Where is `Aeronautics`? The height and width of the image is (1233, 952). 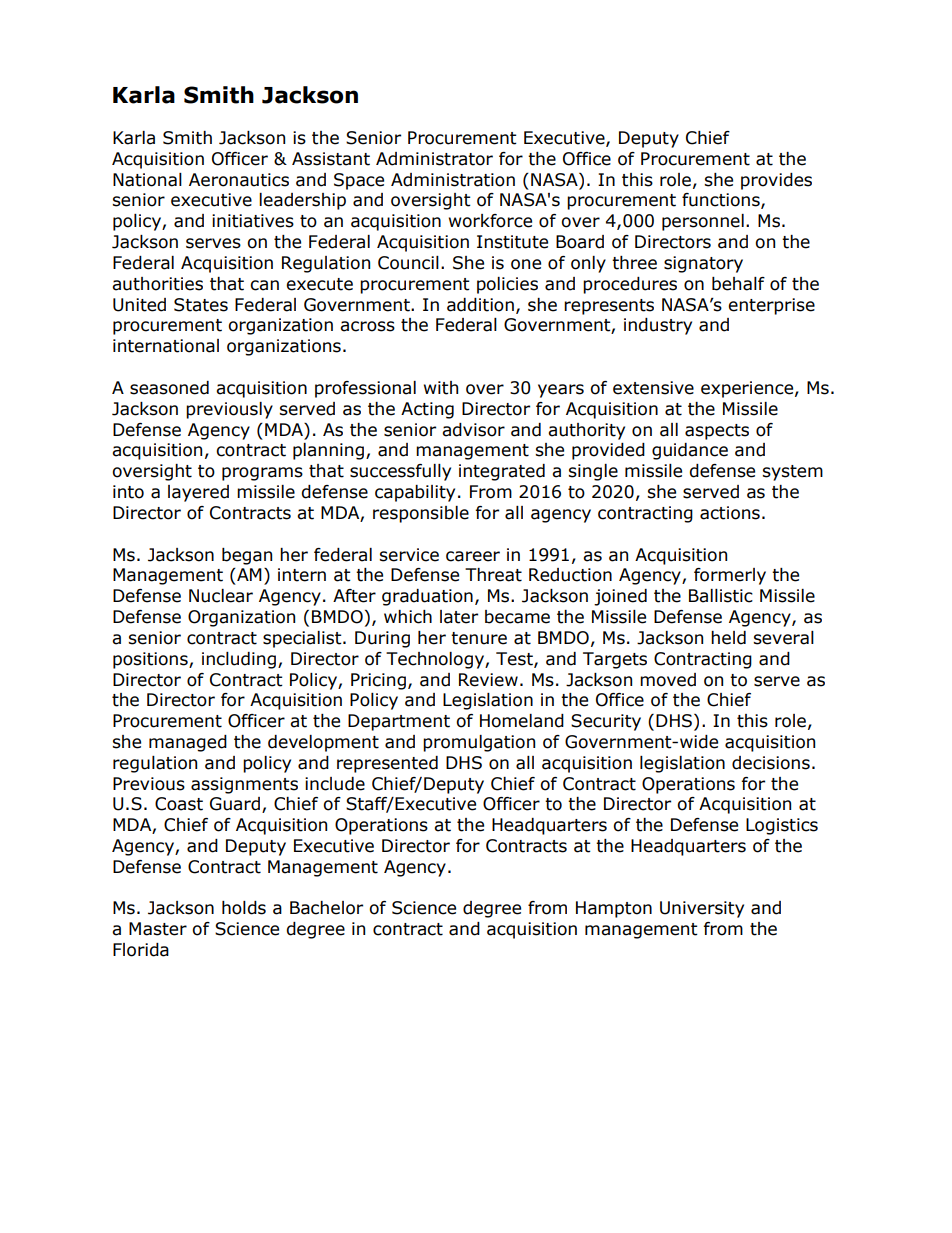
Aeronautics is located at coordinates (239, 180).
